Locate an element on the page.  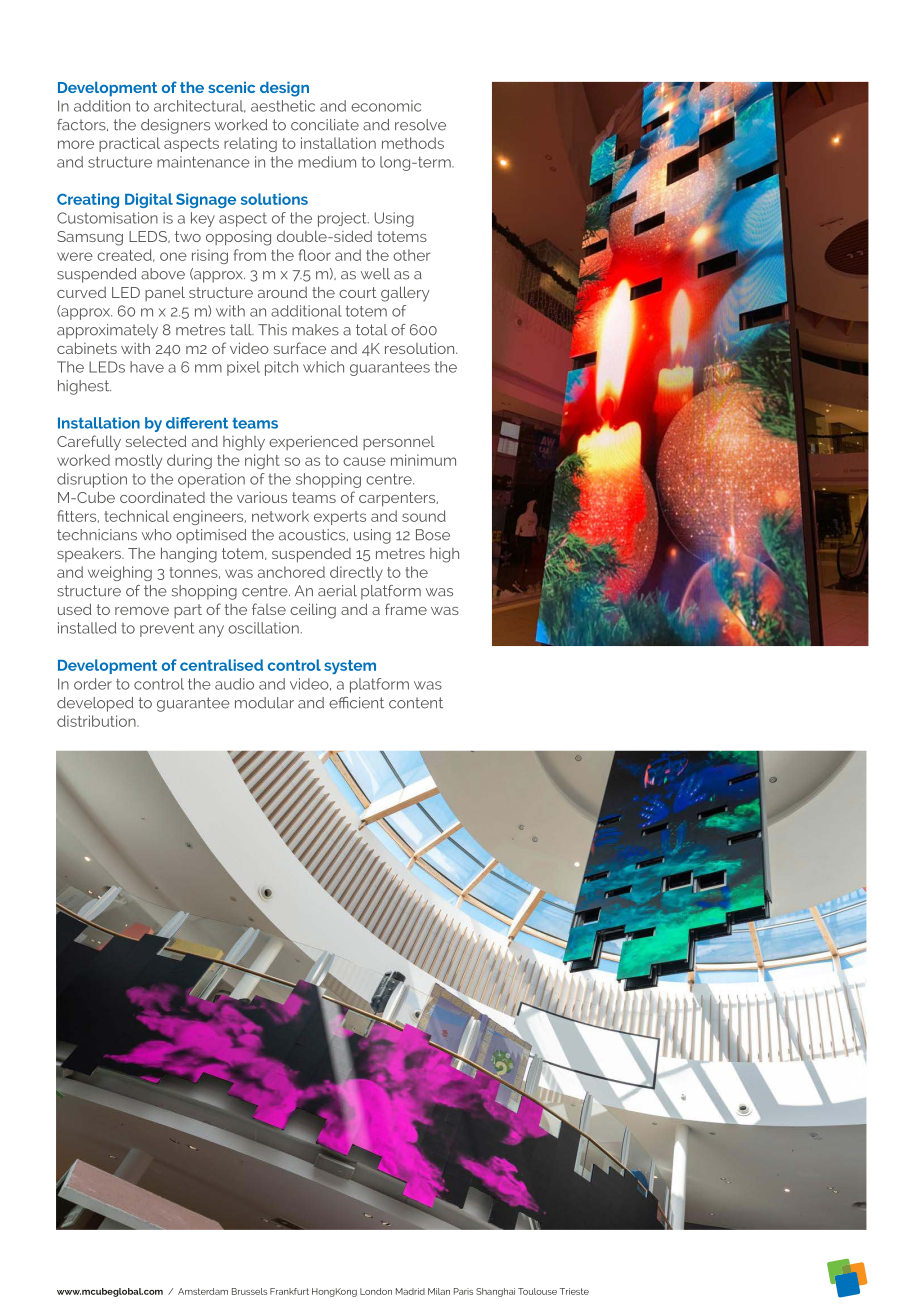
which is located at coordinates (323, 367).
